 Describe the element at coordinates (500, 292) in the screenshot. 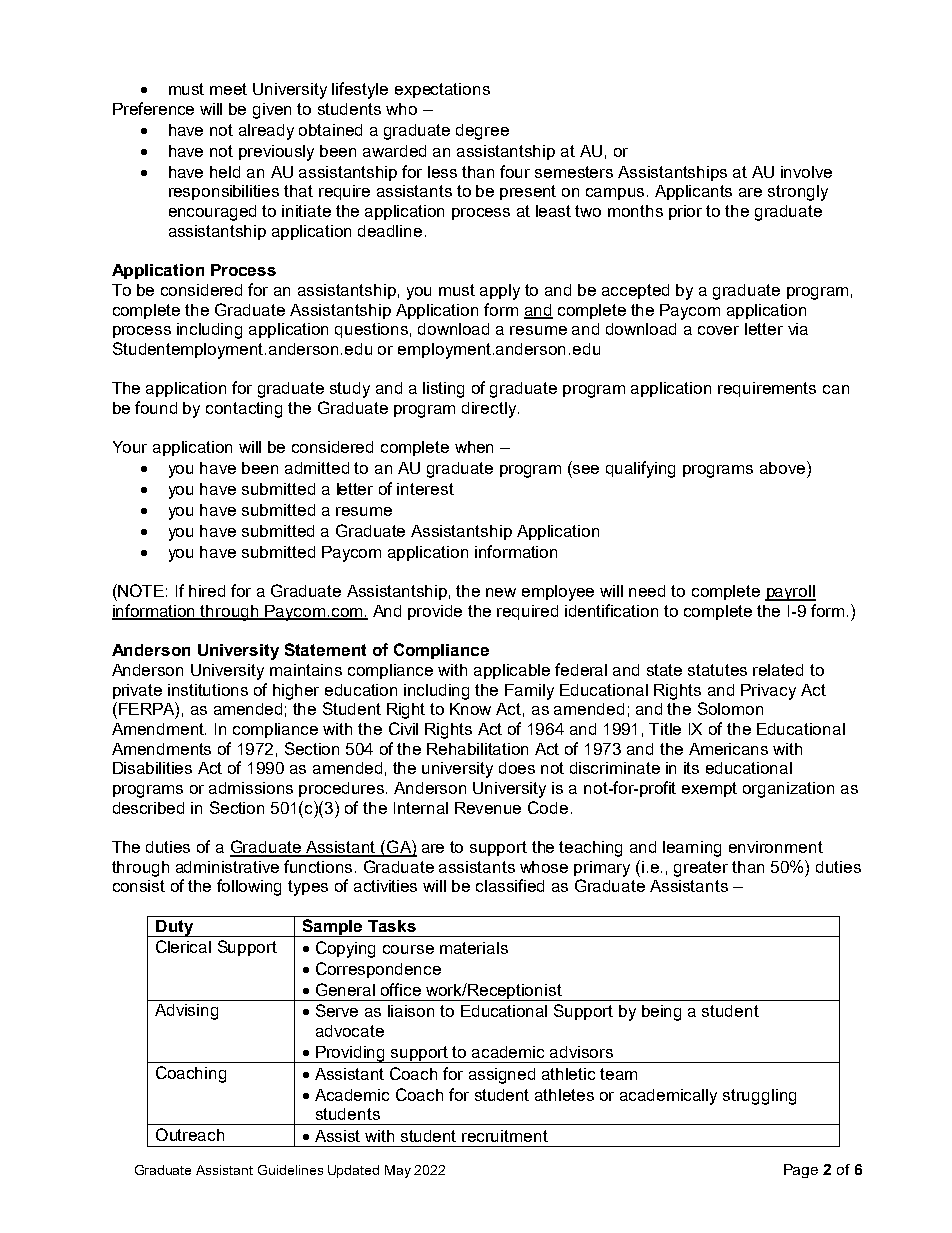

I see `apply` at that location.
